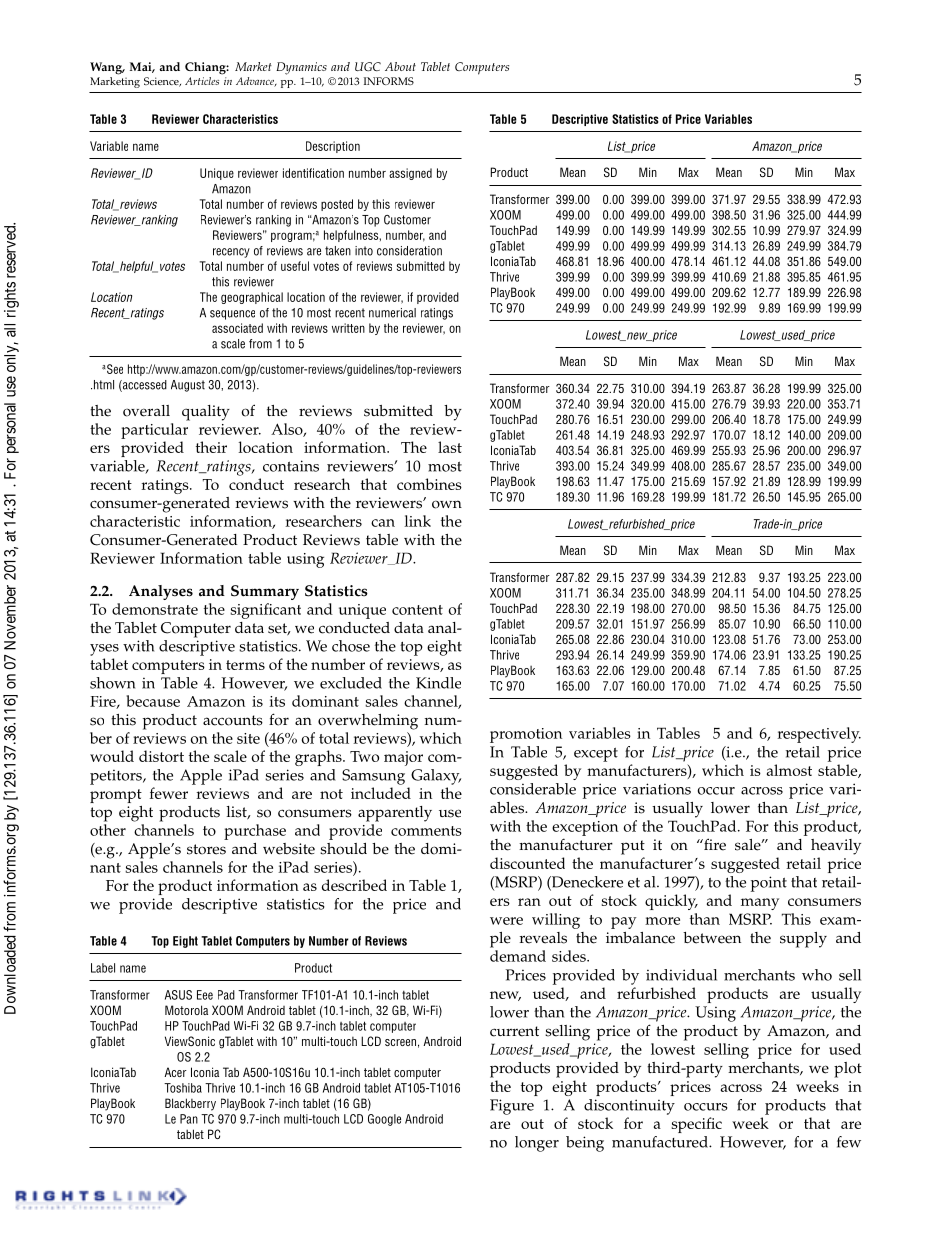 The image size is (952, 1233). Describe the element at coordinates (400, 66) in the document. I see `About` at that location.
